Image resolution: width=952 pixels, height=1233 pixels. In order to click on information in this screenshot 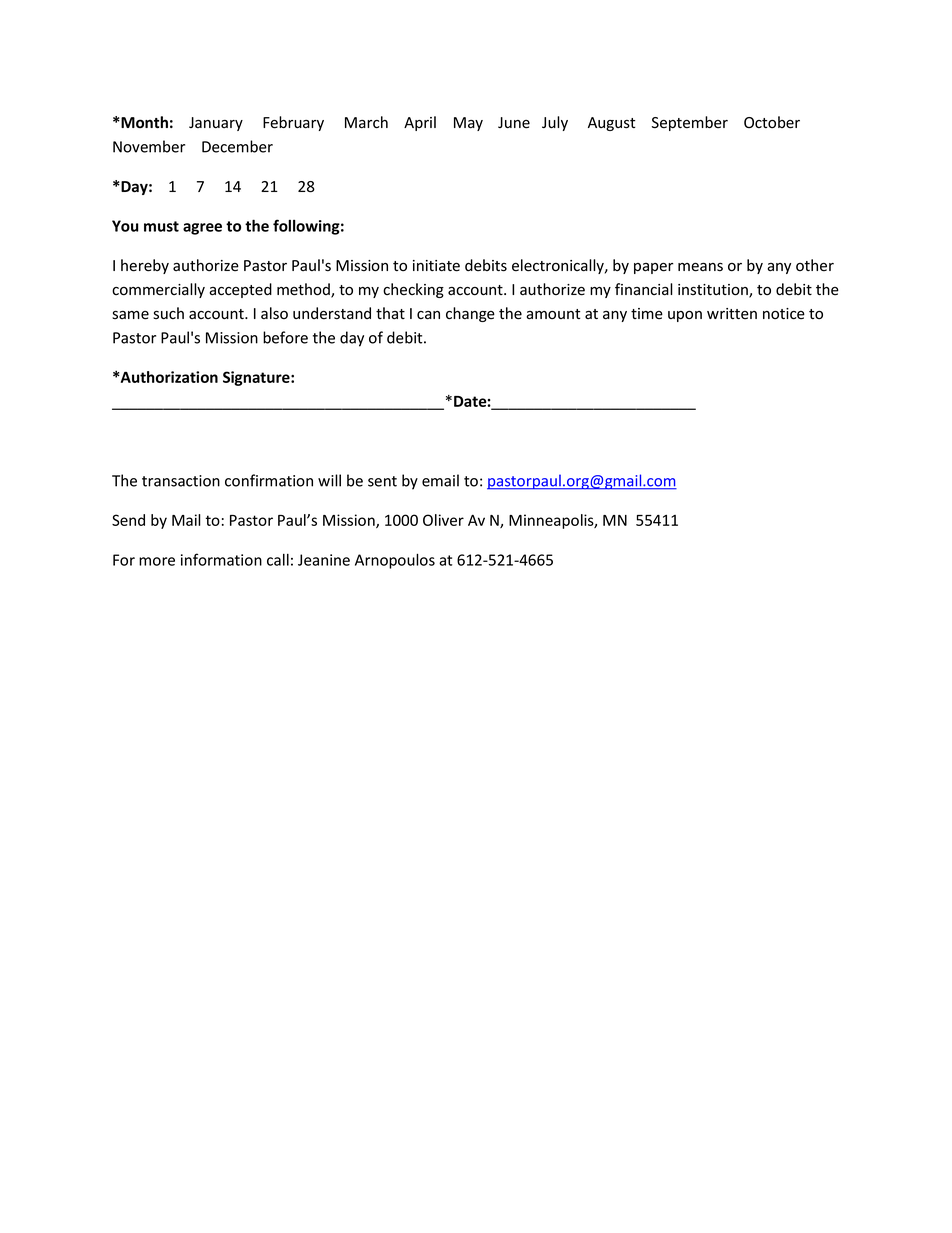, I will do `click(221, 559)`.
